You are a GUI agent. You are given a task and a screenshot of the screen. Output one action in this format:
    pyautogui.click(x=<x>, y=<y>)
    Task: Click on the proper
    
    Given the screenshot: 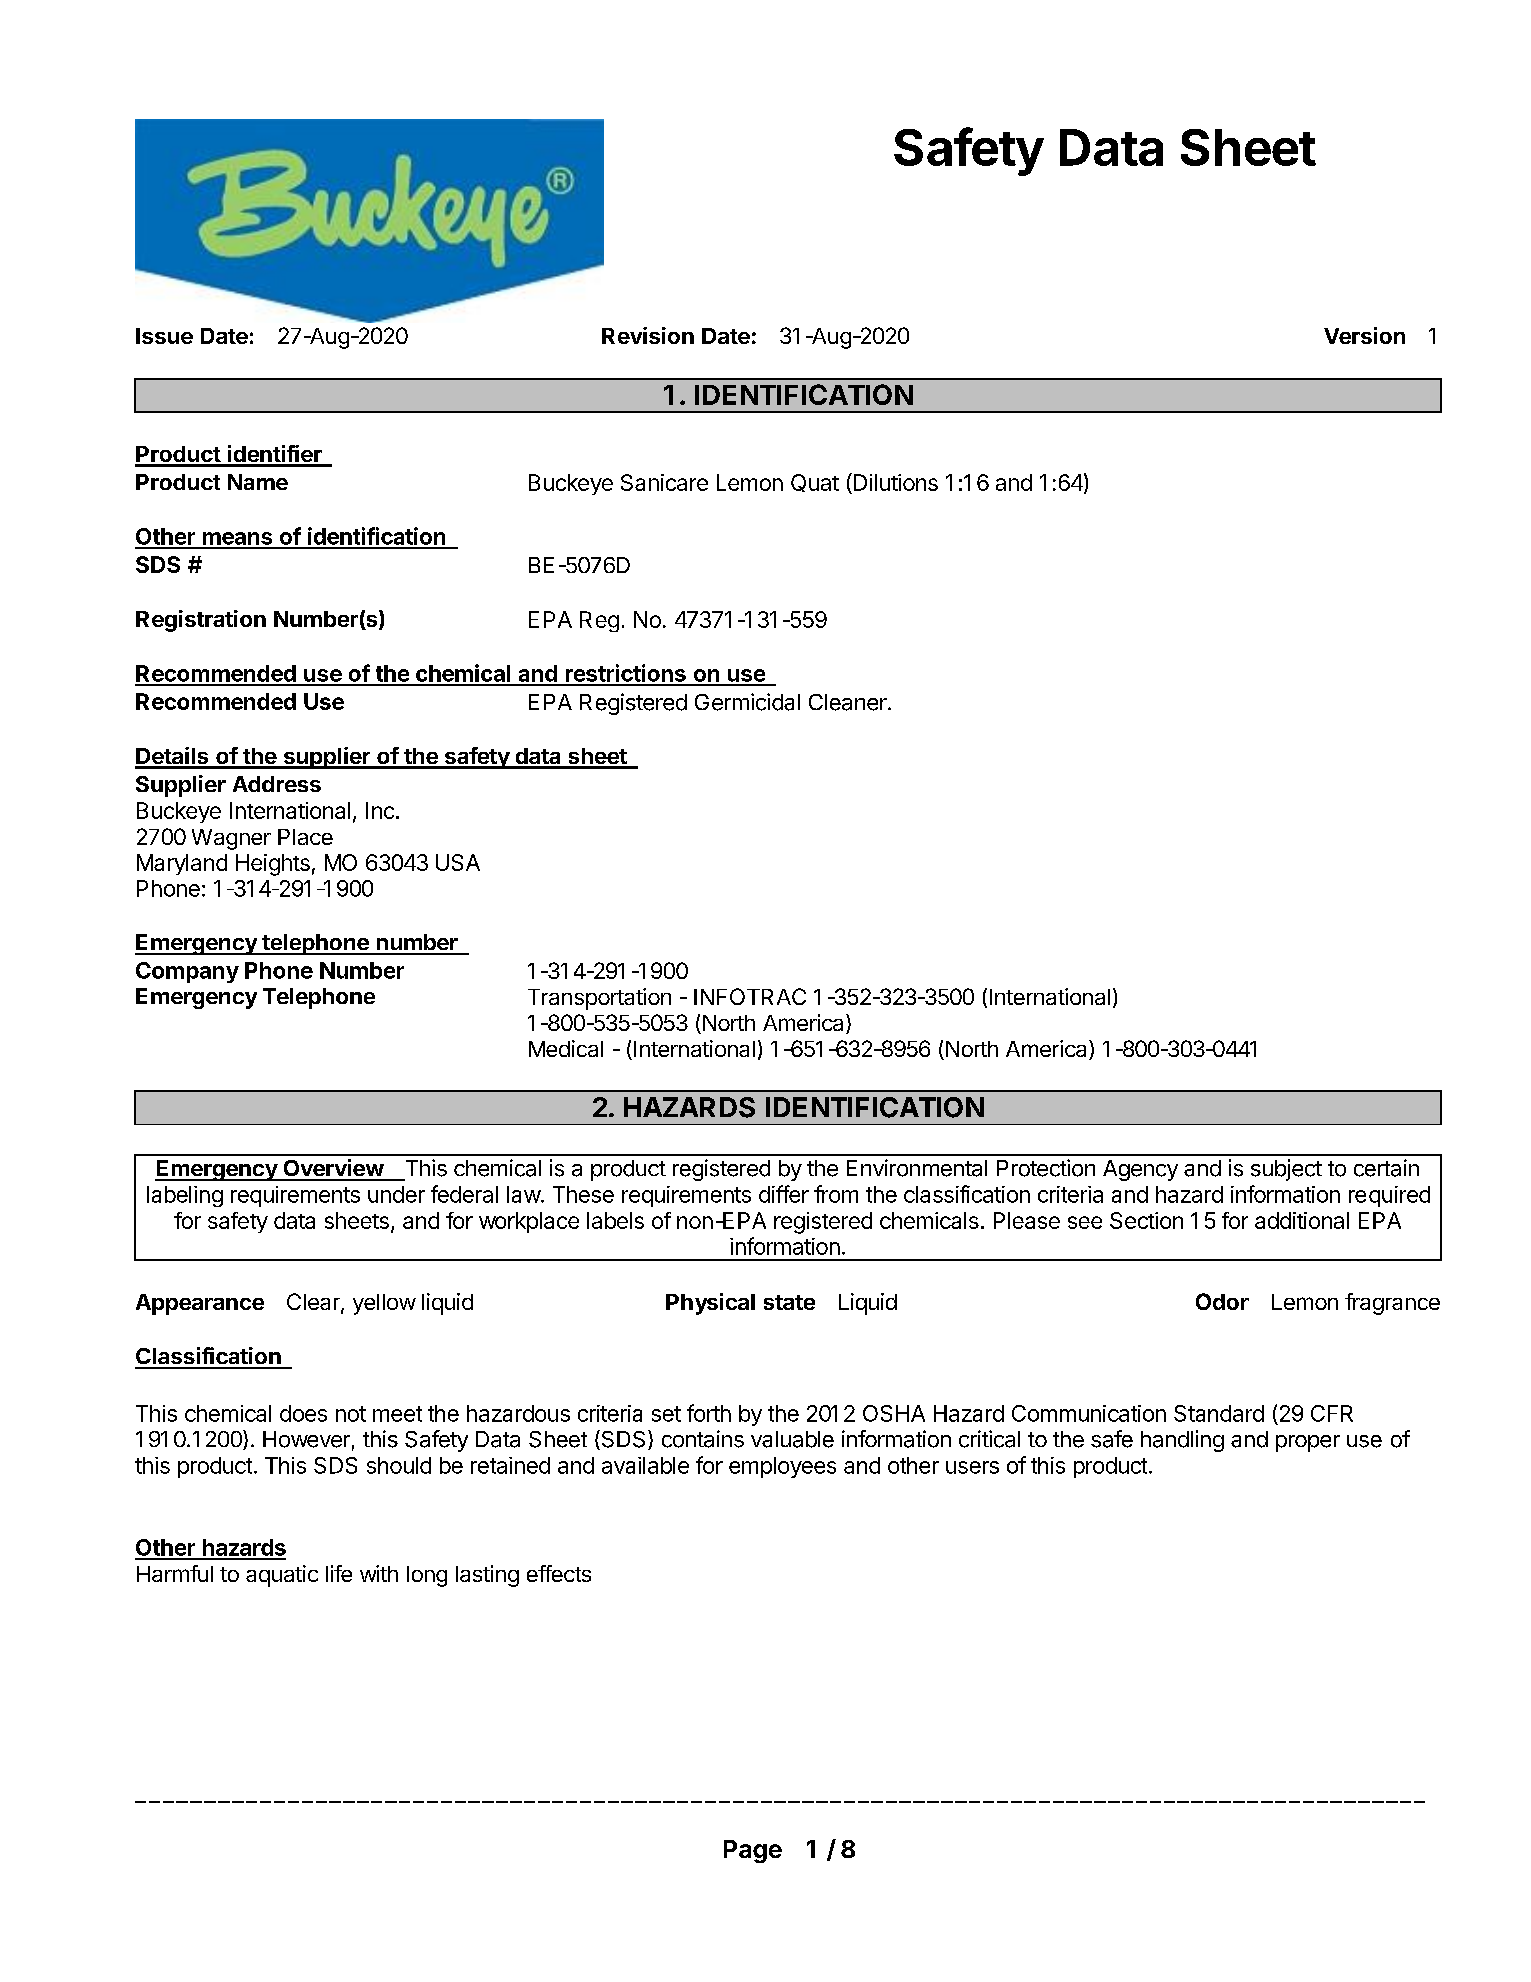 What is the action you would take?
    pyautogui.click(x=1308, y=1443)
